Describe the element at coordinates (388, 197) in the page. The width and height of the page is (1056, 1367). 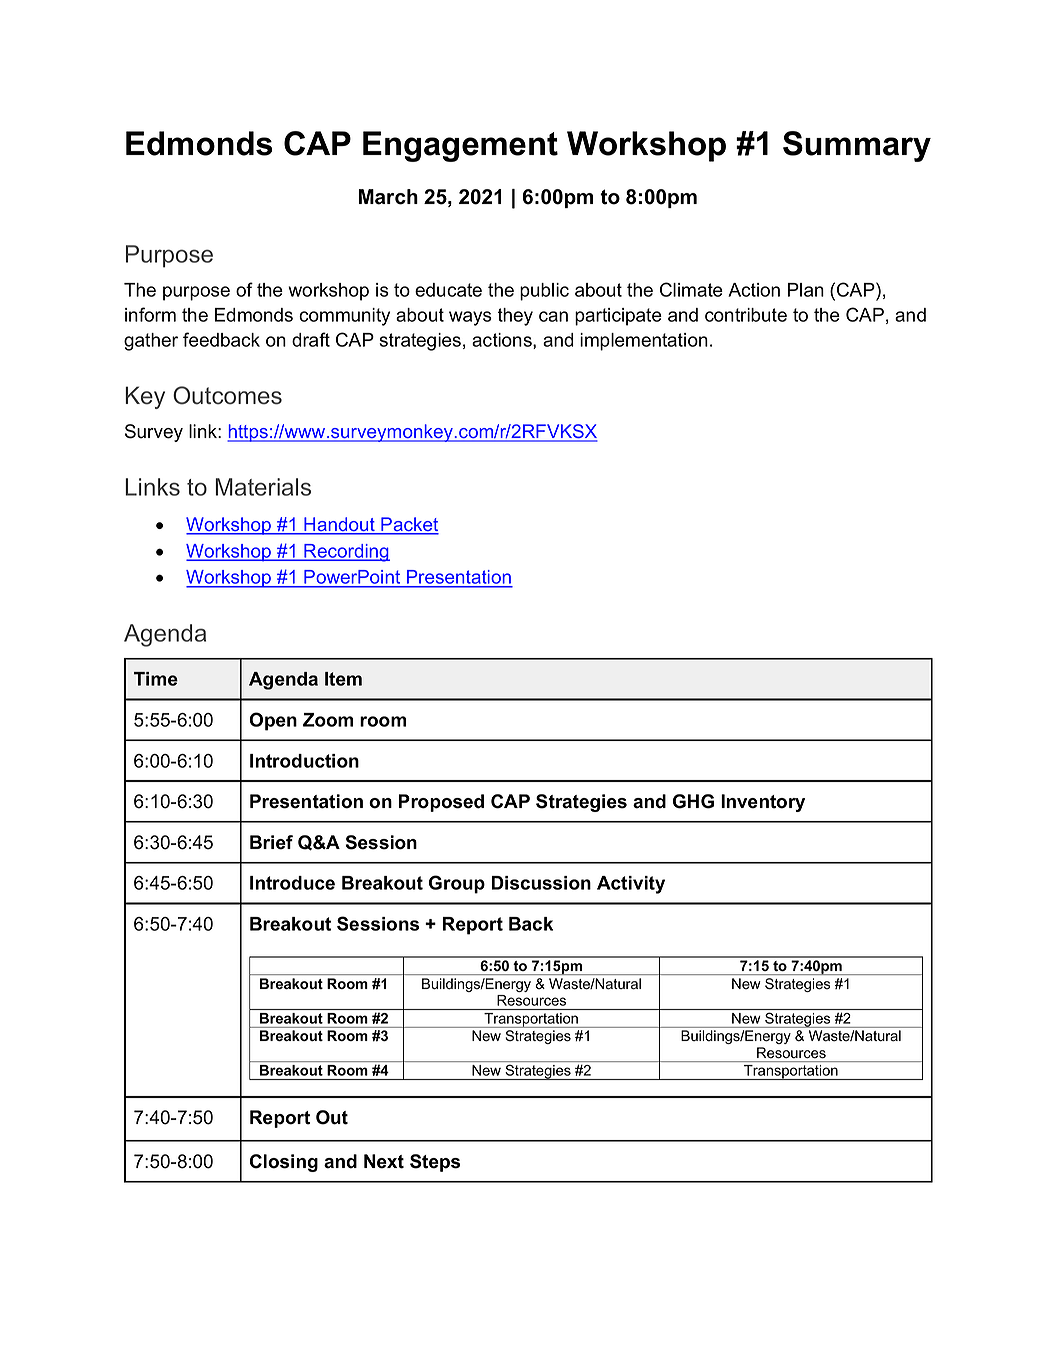
I see `March` at that location.
